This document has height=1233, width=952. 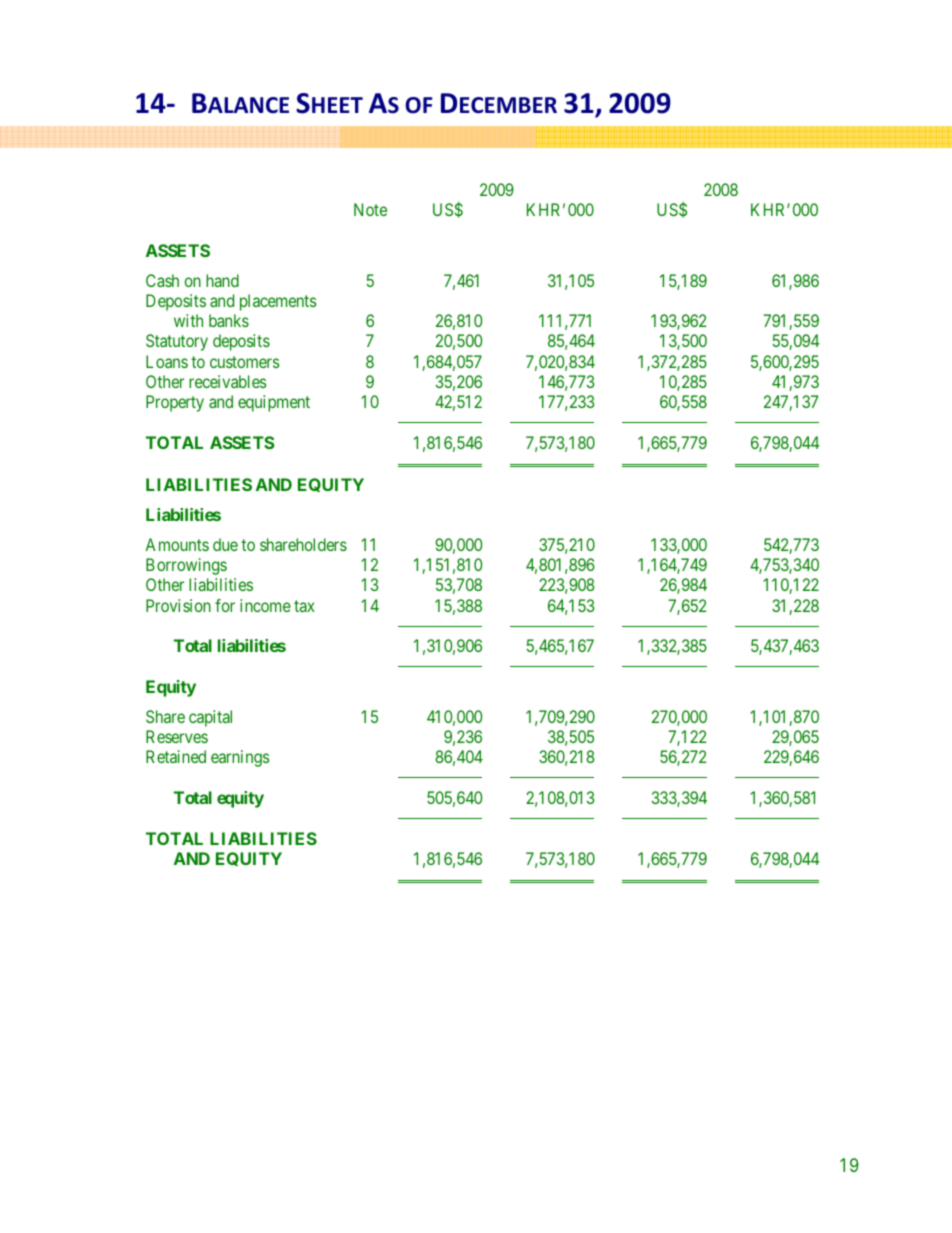 I want to click on Reserves, so click(x=177, y=736).
